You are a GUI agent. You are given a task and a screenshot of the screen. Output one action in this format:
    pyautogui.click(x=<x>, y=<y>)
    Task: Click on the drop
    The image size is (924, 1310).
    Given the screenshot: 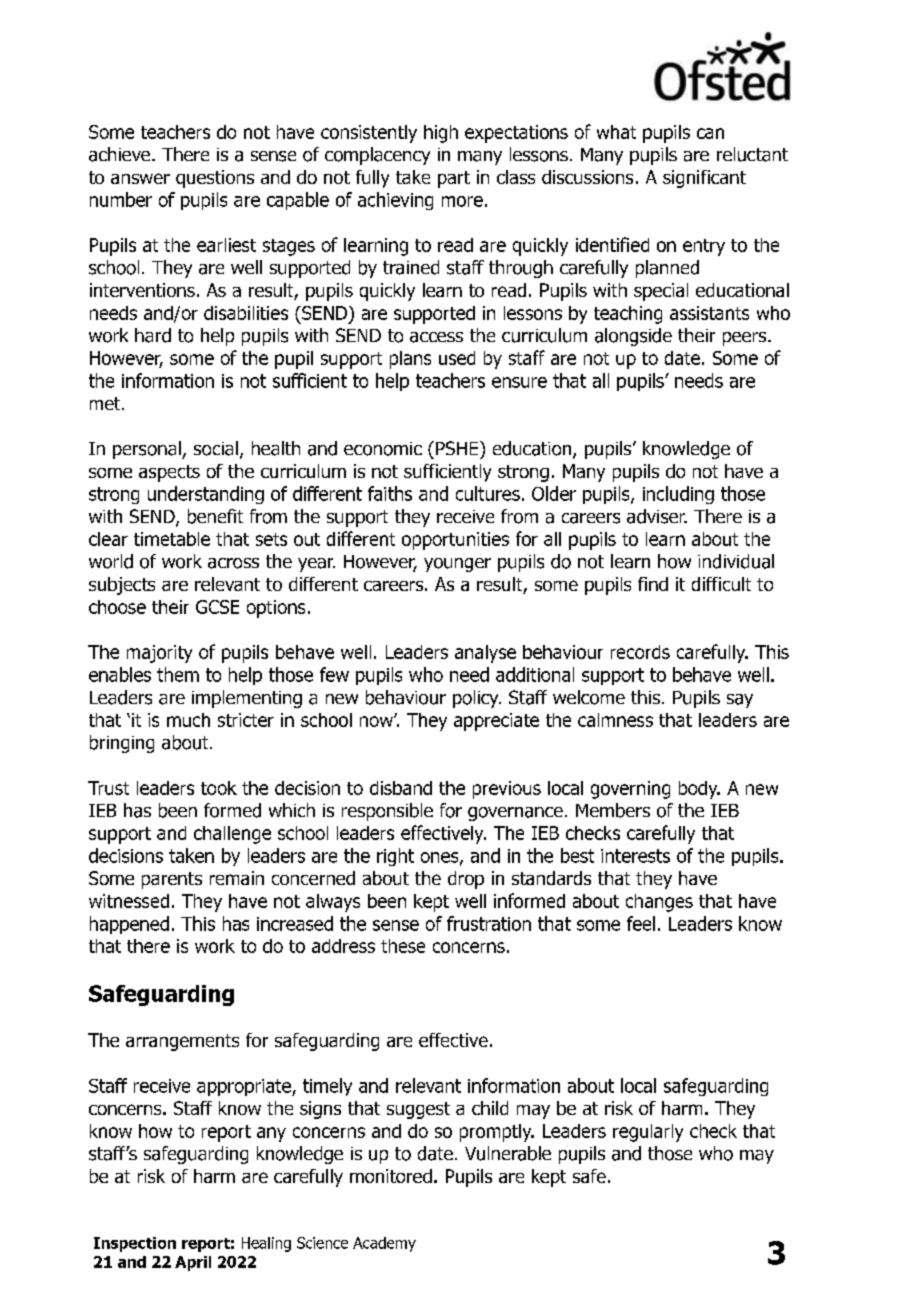 What is the action you would take?
    pyautogui.click(x=466, y=880)
